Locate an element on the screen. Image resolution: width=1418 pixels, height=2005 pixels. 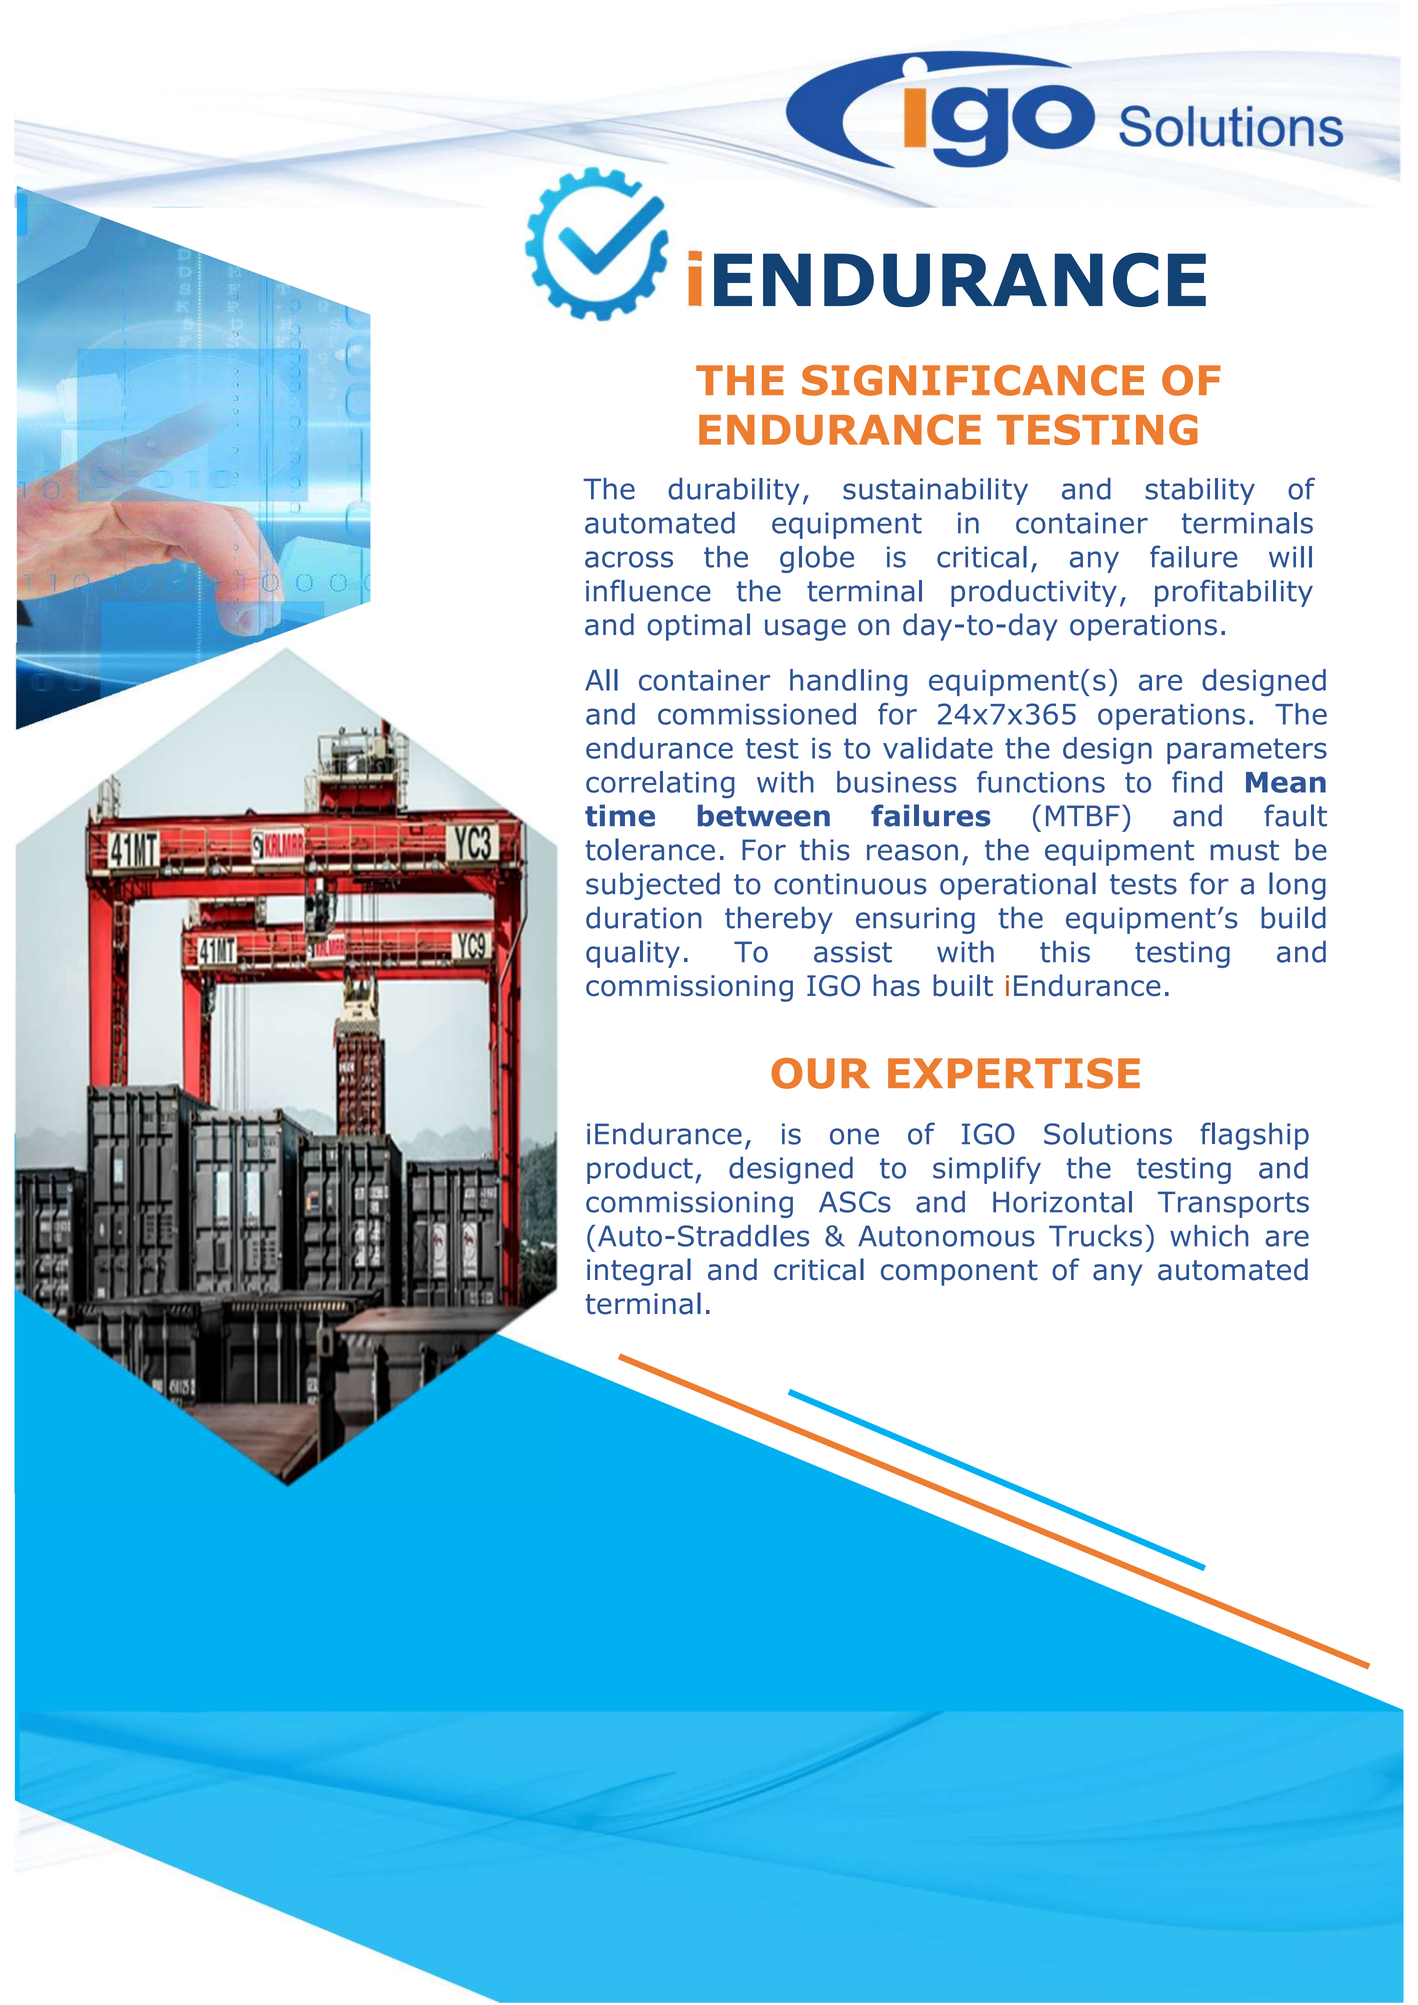
must is located at coordinates (1245, 850).
